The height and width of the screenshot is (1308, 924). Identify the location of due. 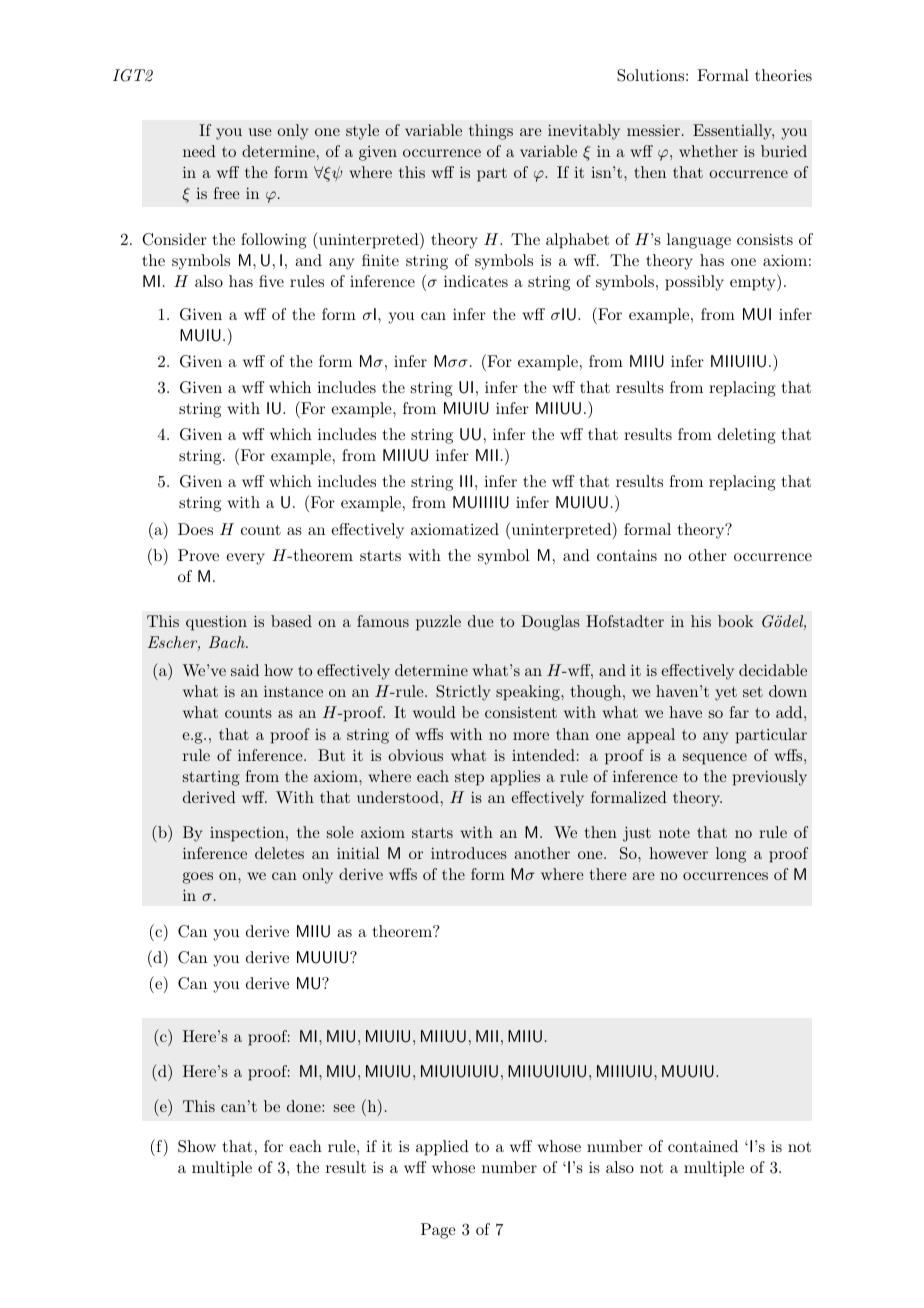
(481, 621).
